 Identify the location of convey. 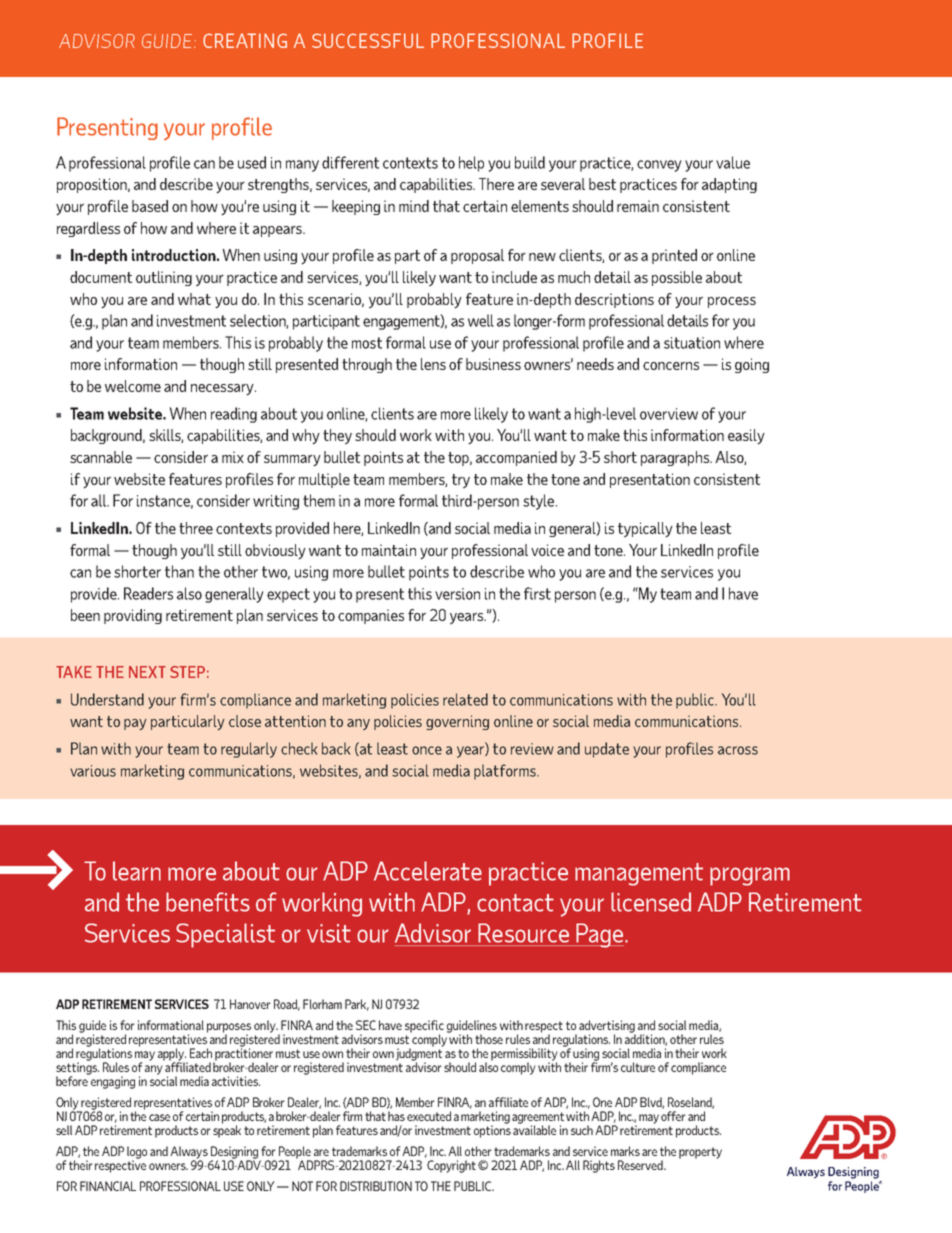
(659, 166).
